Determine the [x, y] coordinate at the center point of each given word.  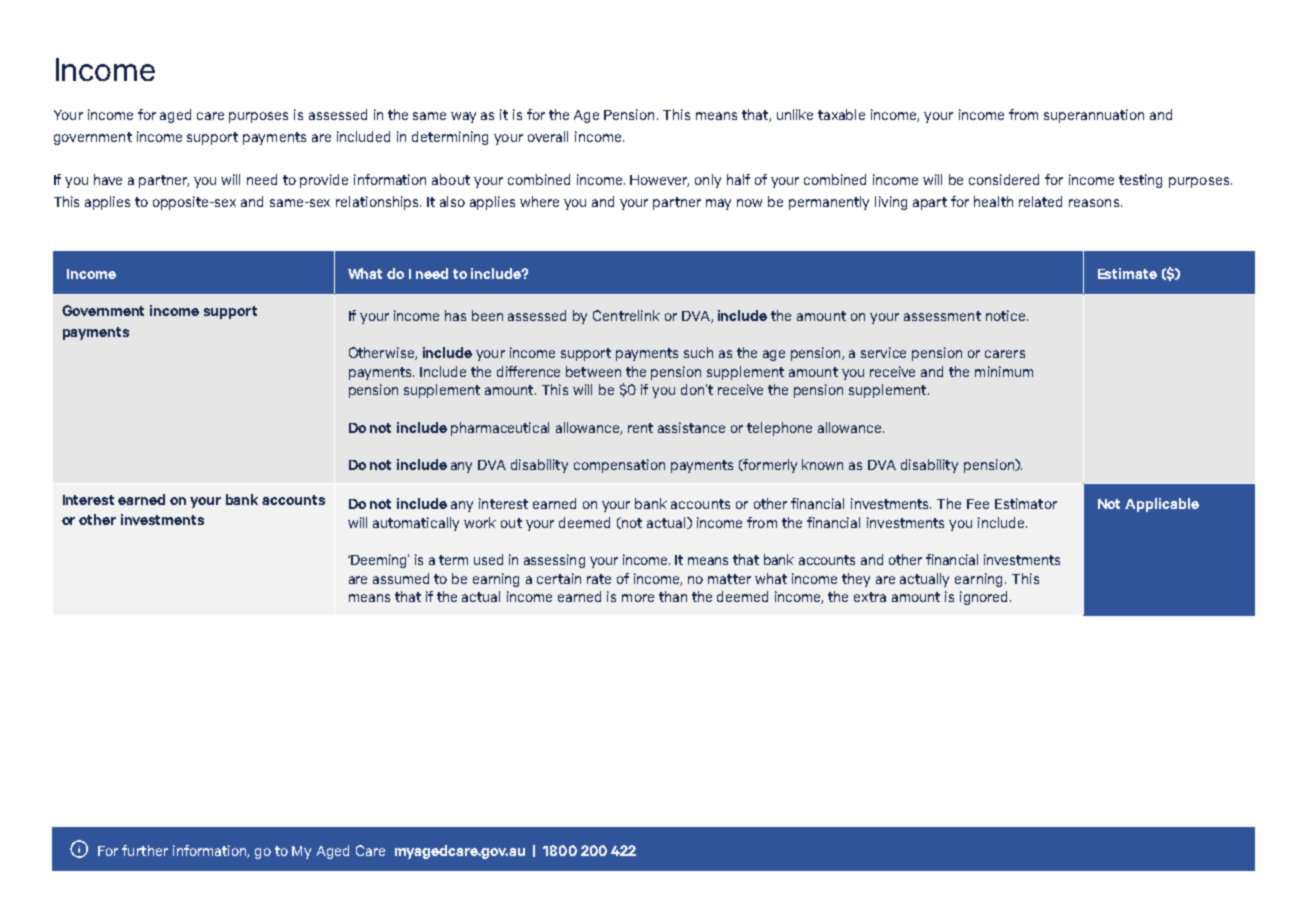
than [673, 596]
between [593, 371]
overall [548, 136]
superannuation [1094, 116]
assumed [401, 578]
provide [324, 181]
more [638, 598]
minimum [1004, 371]
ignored [985, 598]
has [455, 315]
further [145, 850]
